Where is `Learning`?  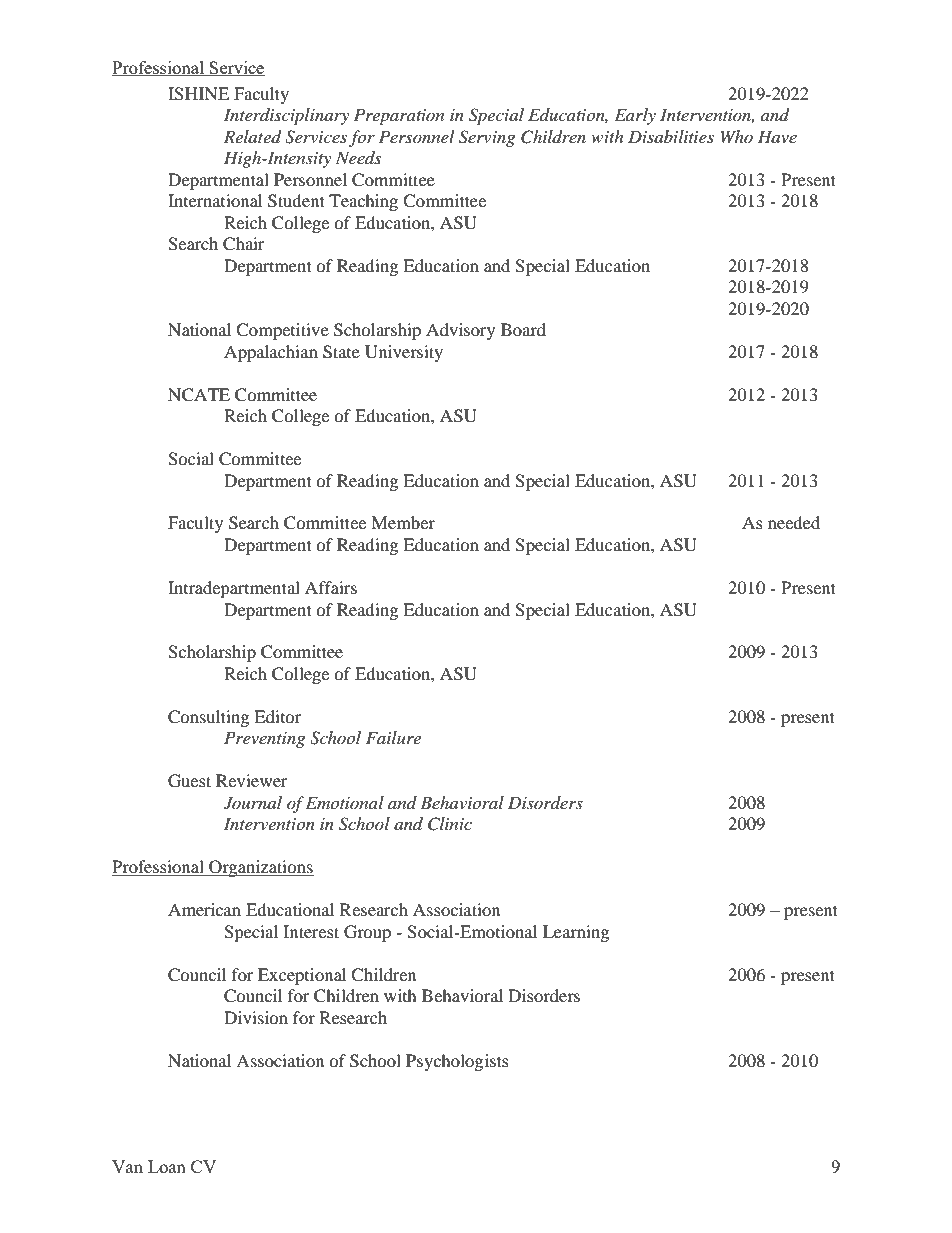 Learning is located at coordinates (576, 933).
